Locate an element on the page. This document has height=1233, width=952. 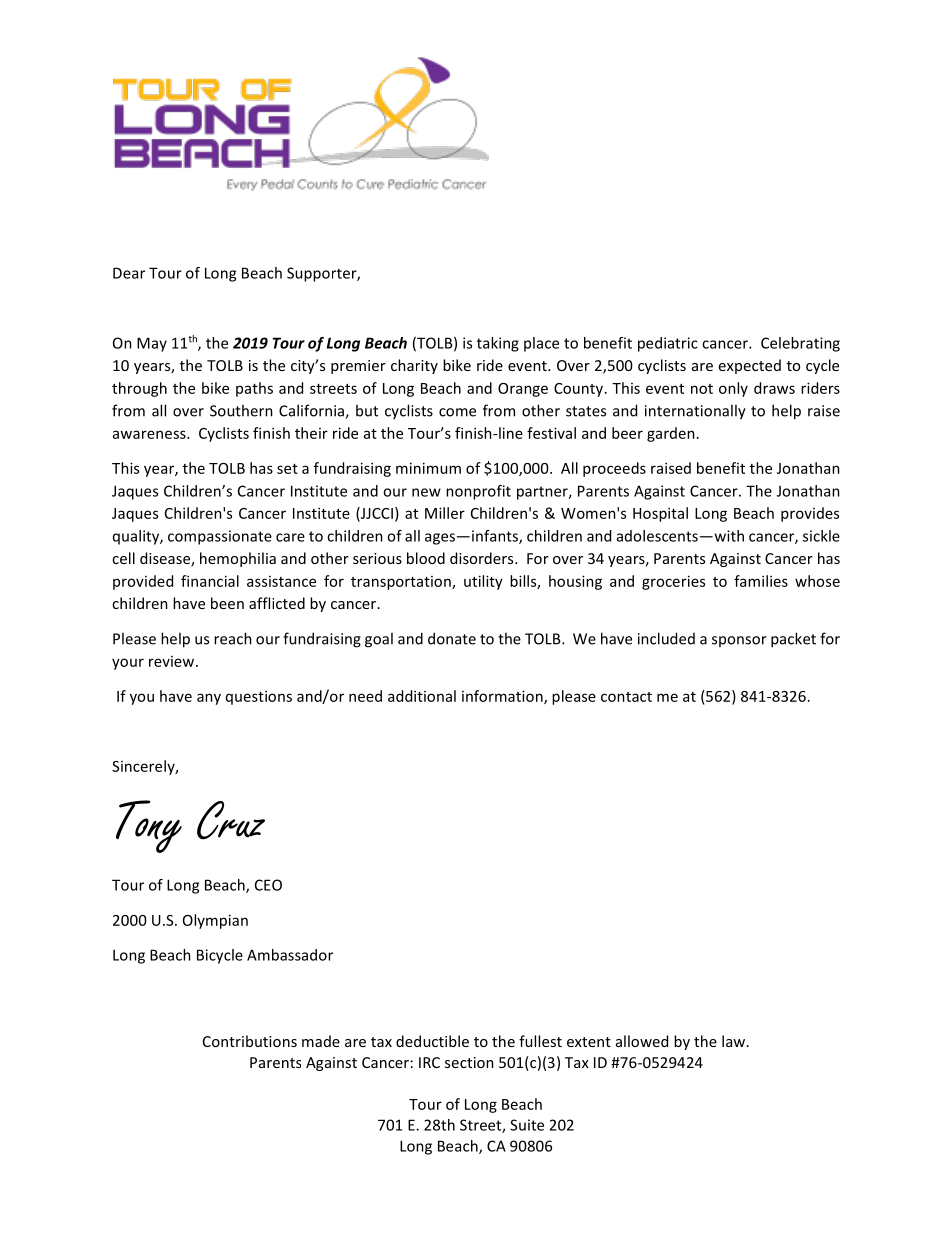
Dear is located at coordinates (129, 273).
